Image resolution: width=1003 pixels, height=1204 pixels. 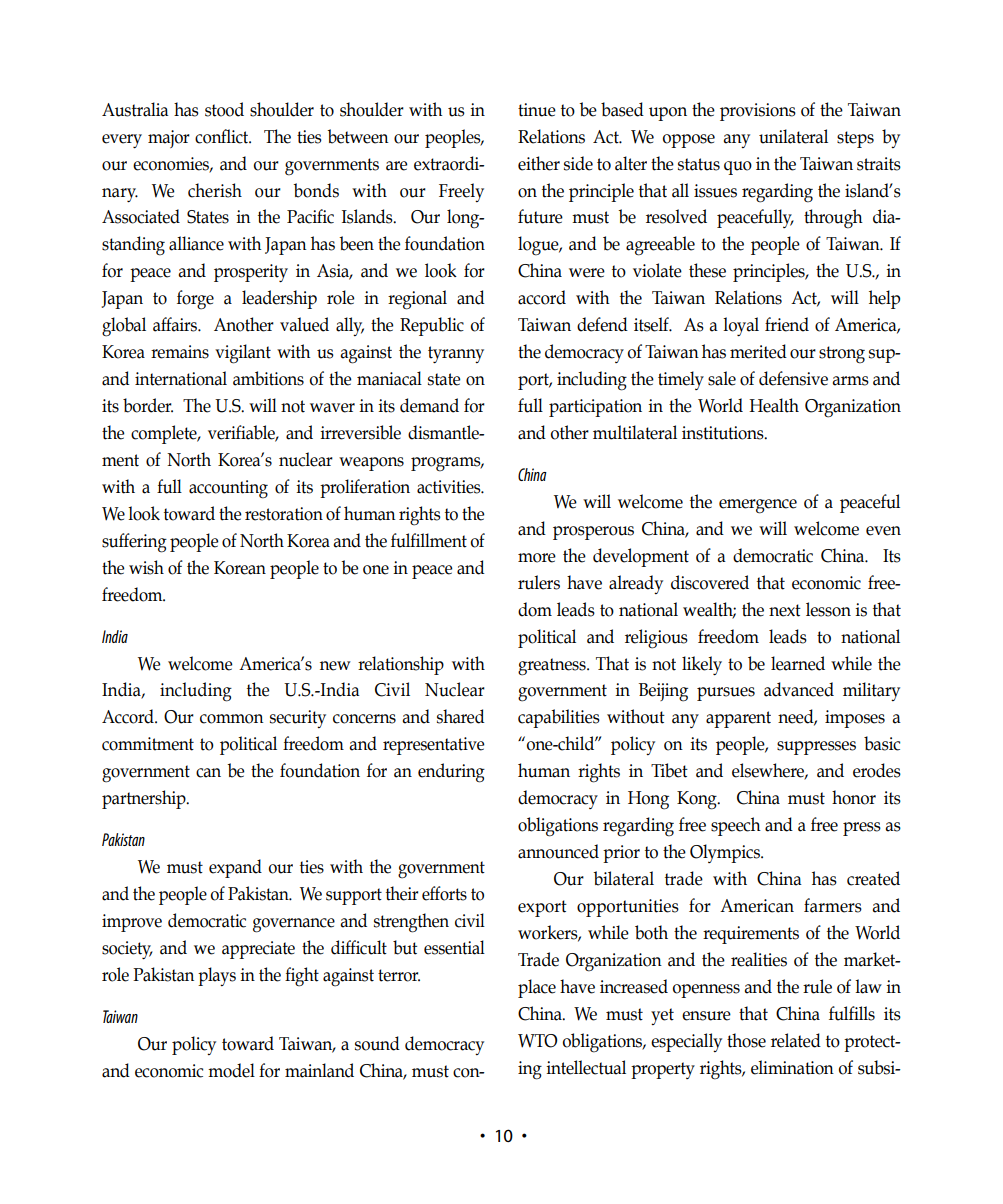 What do you see at coordinates (793, 136) in the screenshot?
I see `unilateral` at bounding box center [793, 136].
